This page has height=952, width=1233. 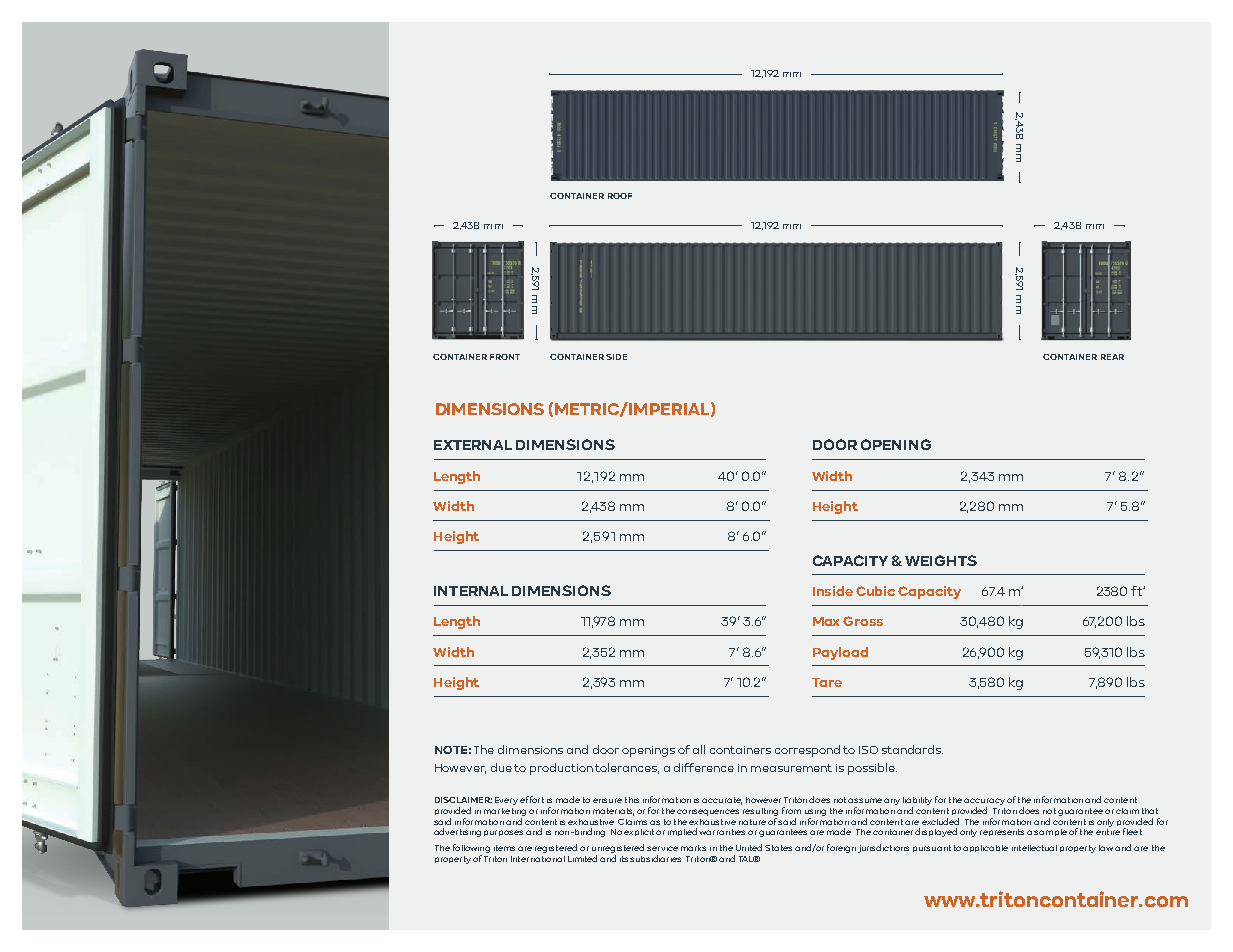 What do you see at coordinates (1112, 357) in the page?
I see `REAR` at bounding box center [1112, 357].
